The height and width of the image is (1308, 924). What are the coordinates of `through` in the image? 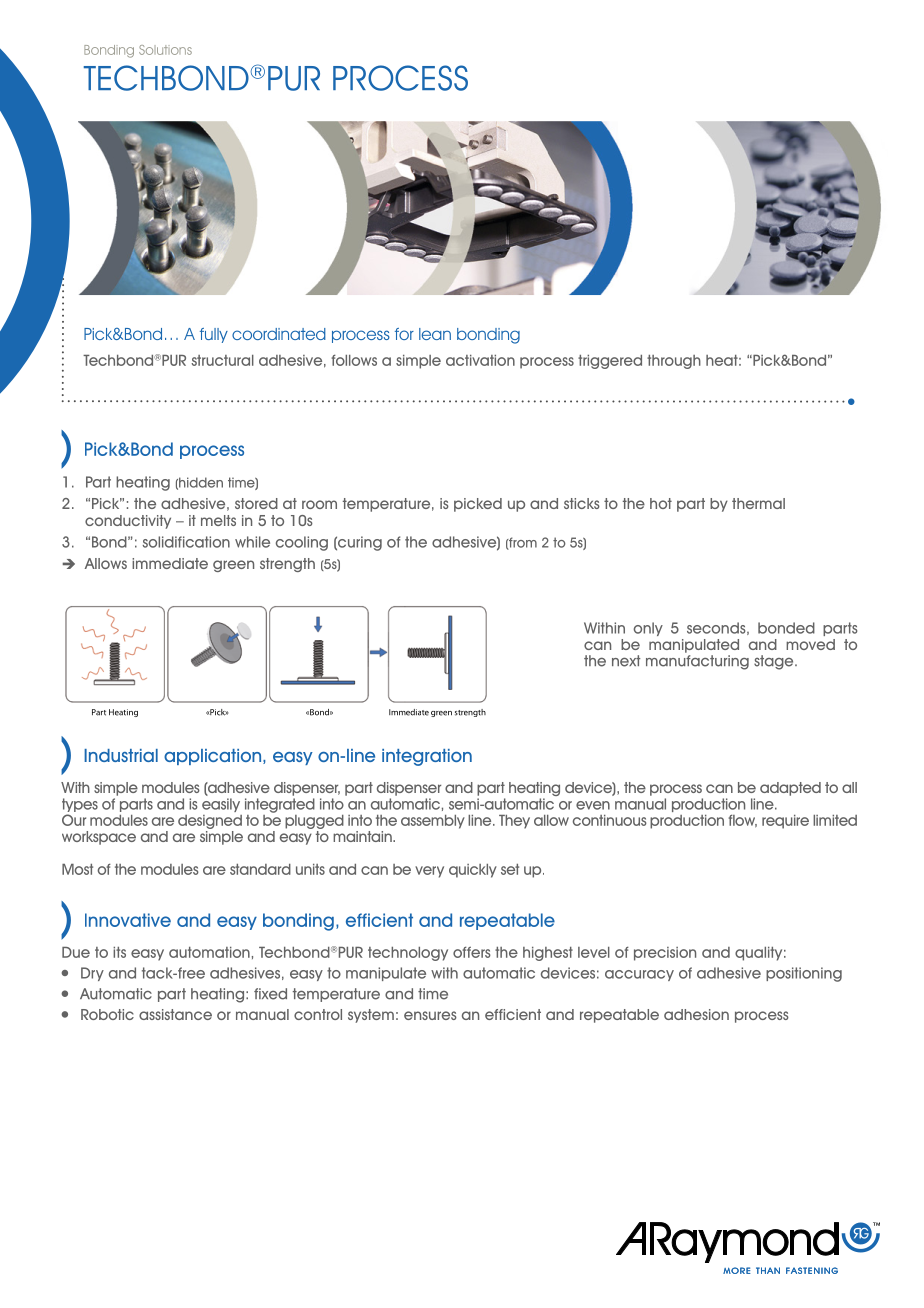 It's located at (674, 362).
